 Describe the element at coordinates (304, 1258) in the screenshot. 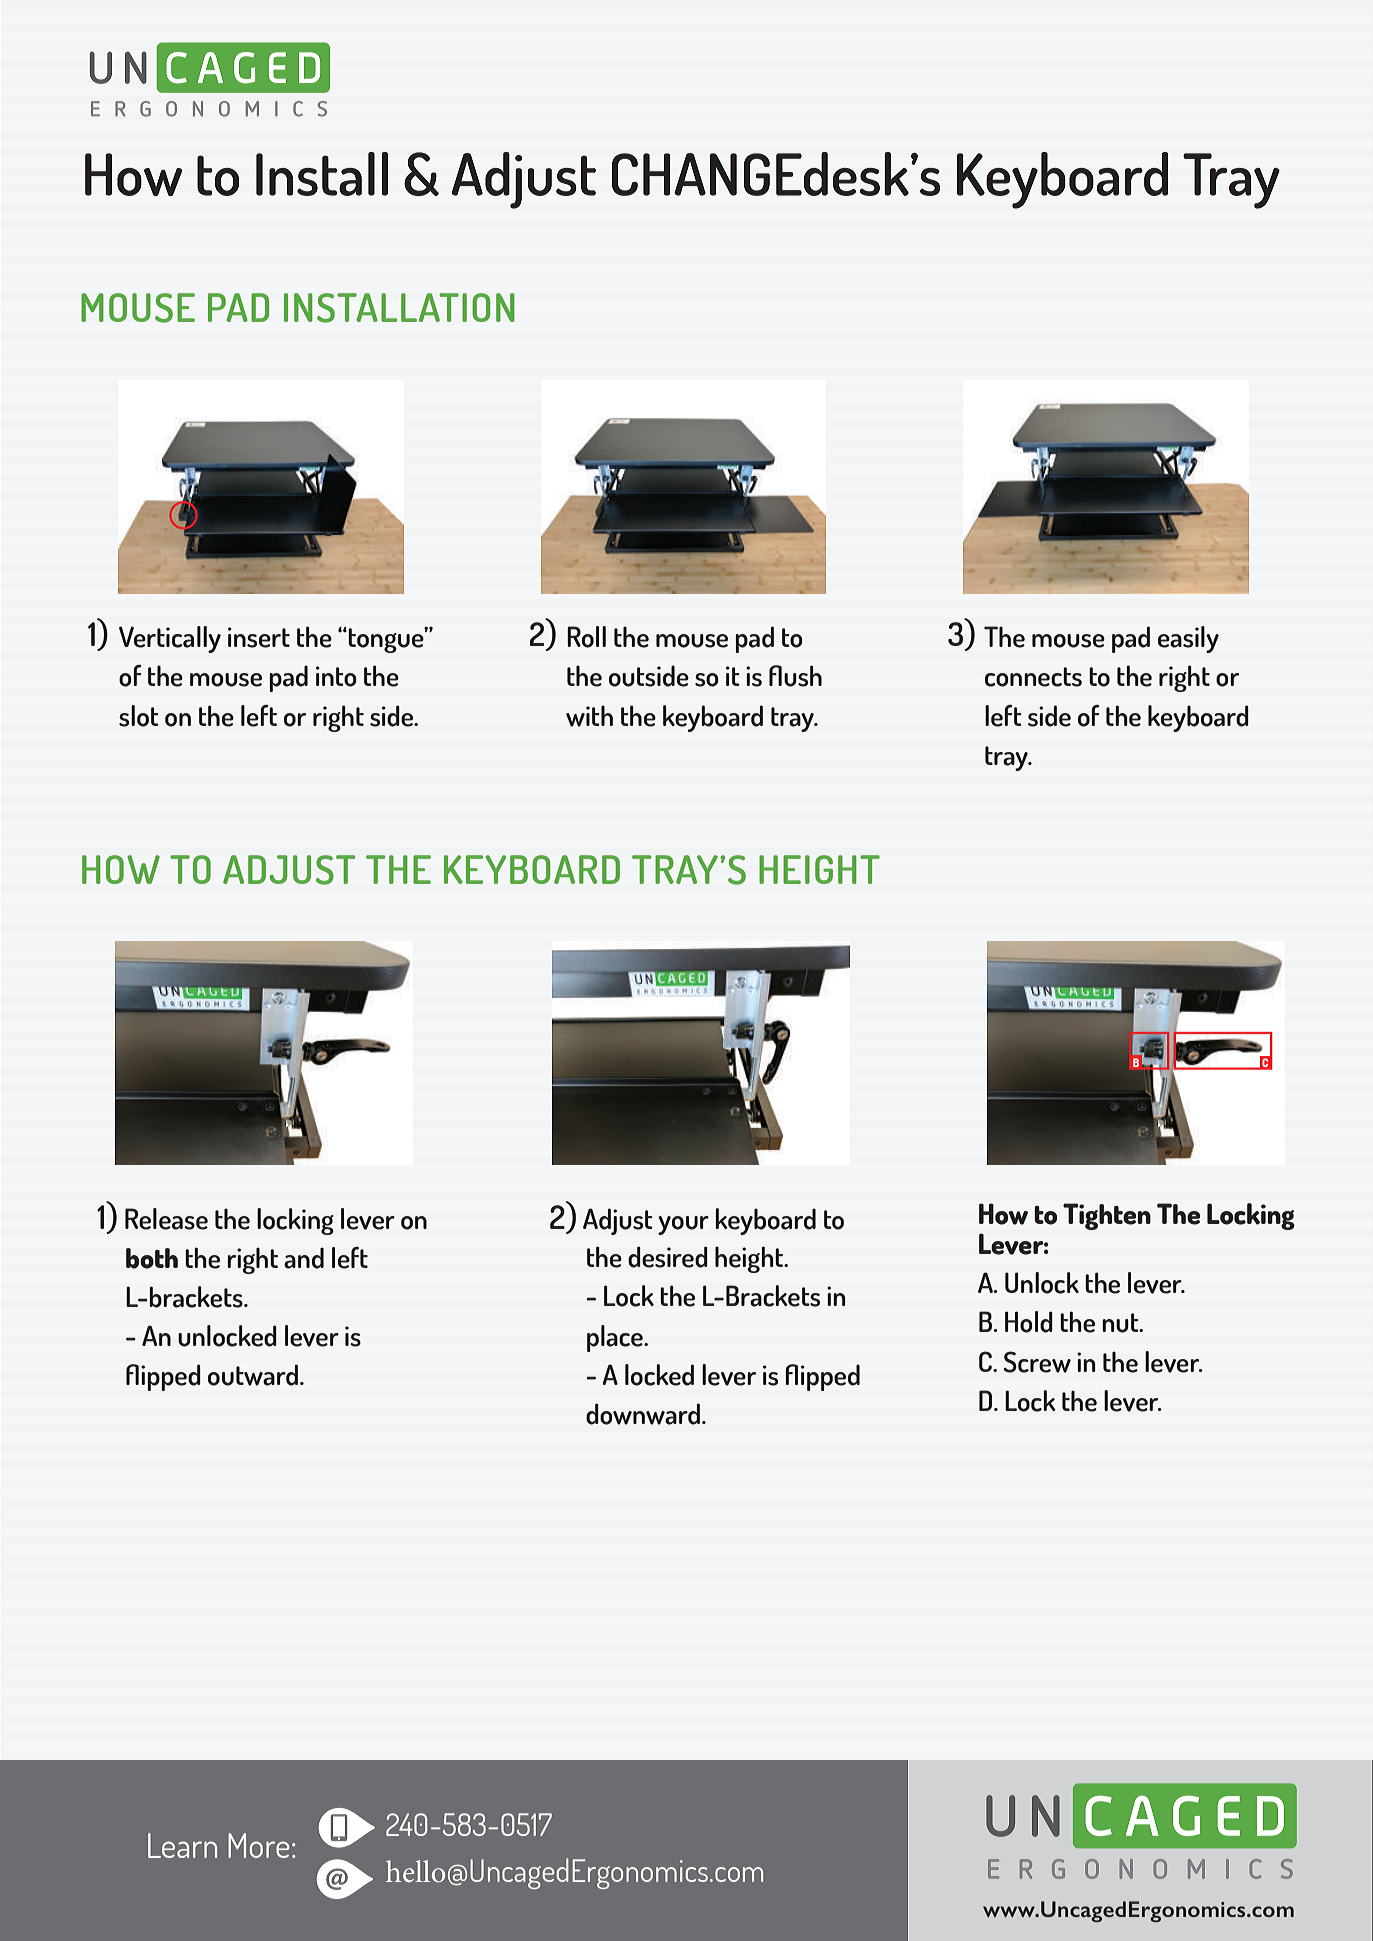

I see `and` at that location.
